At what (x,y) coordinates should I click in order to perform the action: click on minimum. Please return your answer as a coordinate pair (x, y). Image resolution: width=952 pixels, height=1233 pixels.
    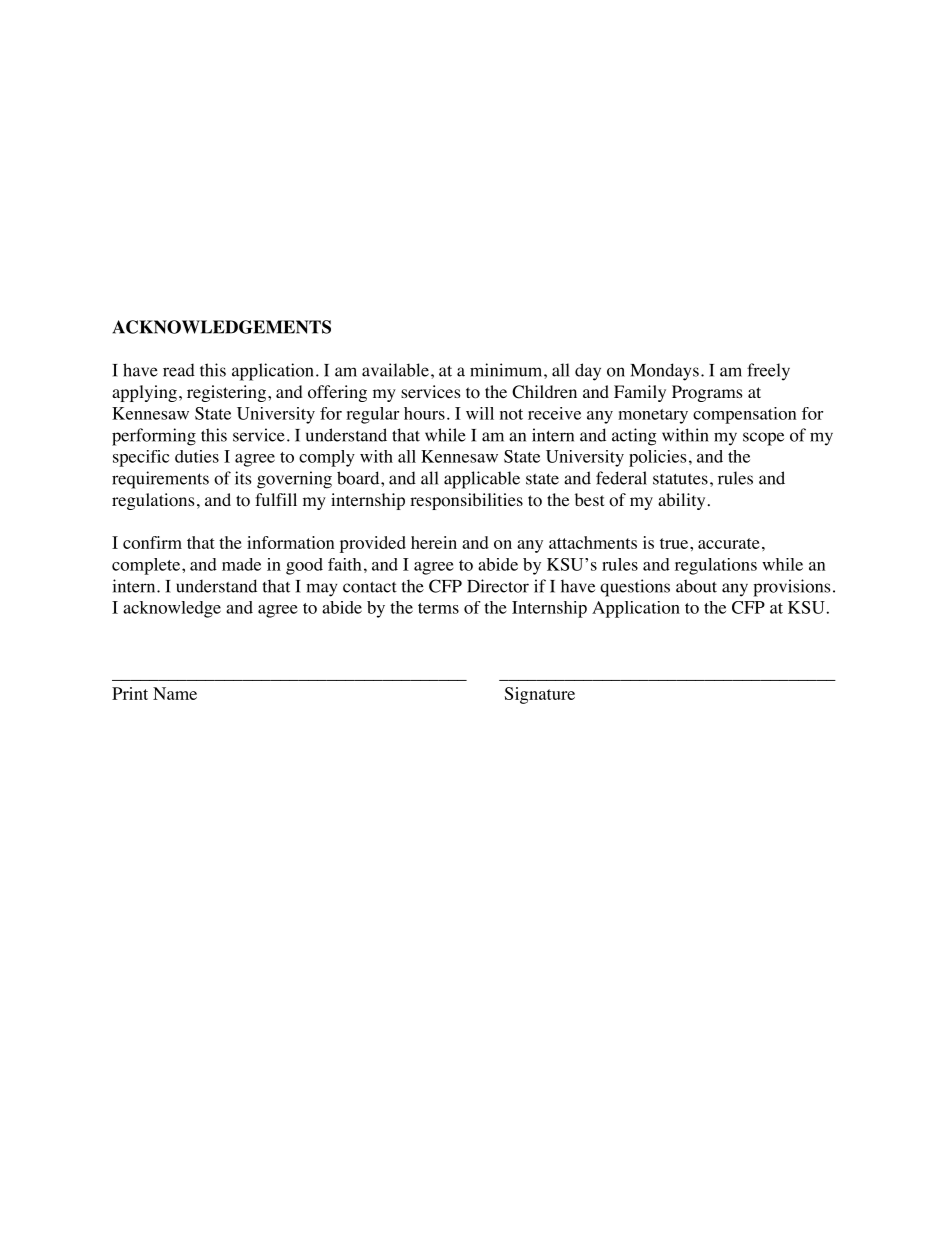
    Looking at the image, I should click on (507, 370).
